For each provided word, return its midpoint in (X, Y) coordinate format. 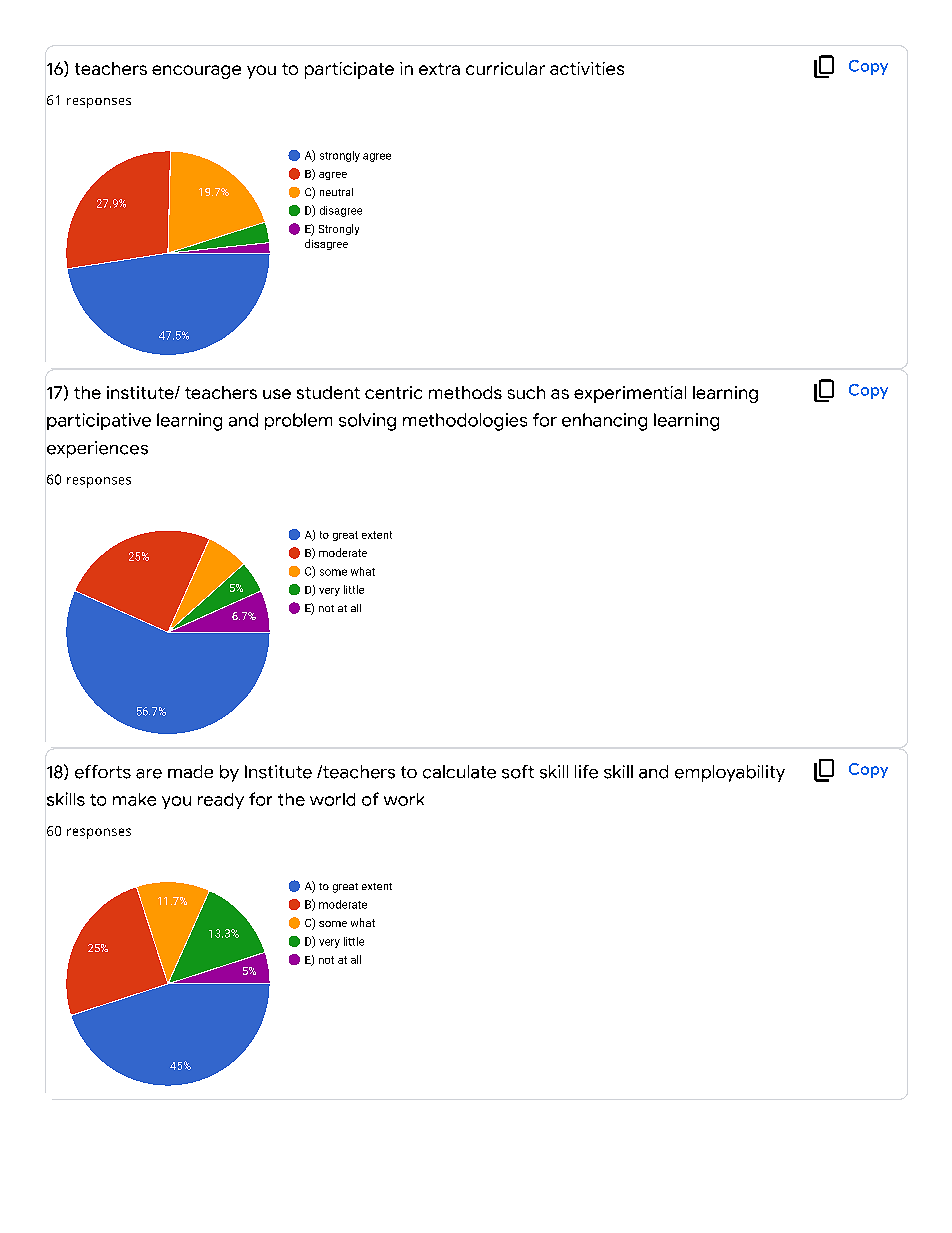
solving (367, 422)
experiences (97, 449)
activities (587, 68)
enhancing (604, 422)
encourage (196, 72)
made (190, 771)
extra (439, 69)
